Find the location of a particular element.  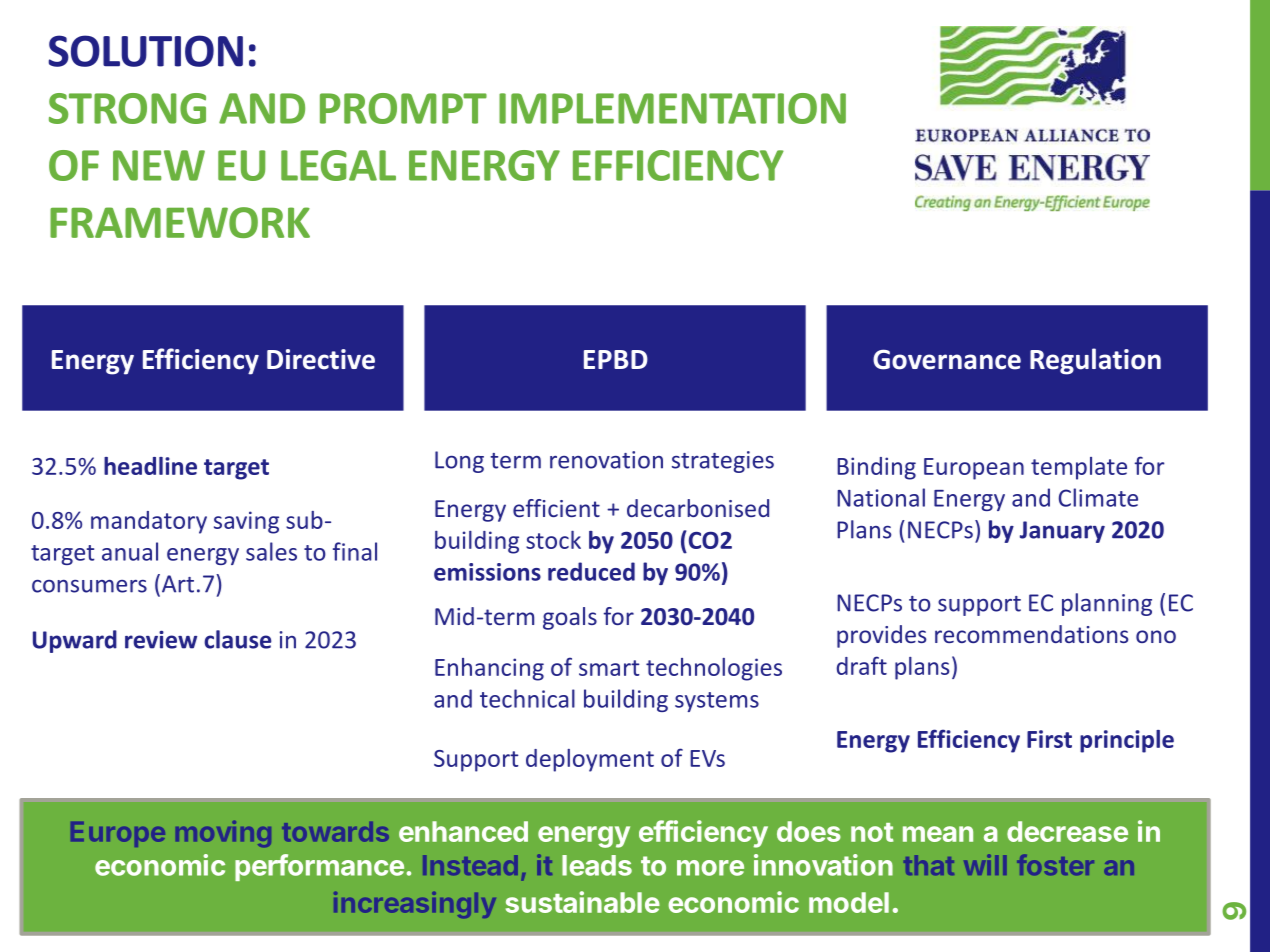

leads is located at coordinates (597, 865).
